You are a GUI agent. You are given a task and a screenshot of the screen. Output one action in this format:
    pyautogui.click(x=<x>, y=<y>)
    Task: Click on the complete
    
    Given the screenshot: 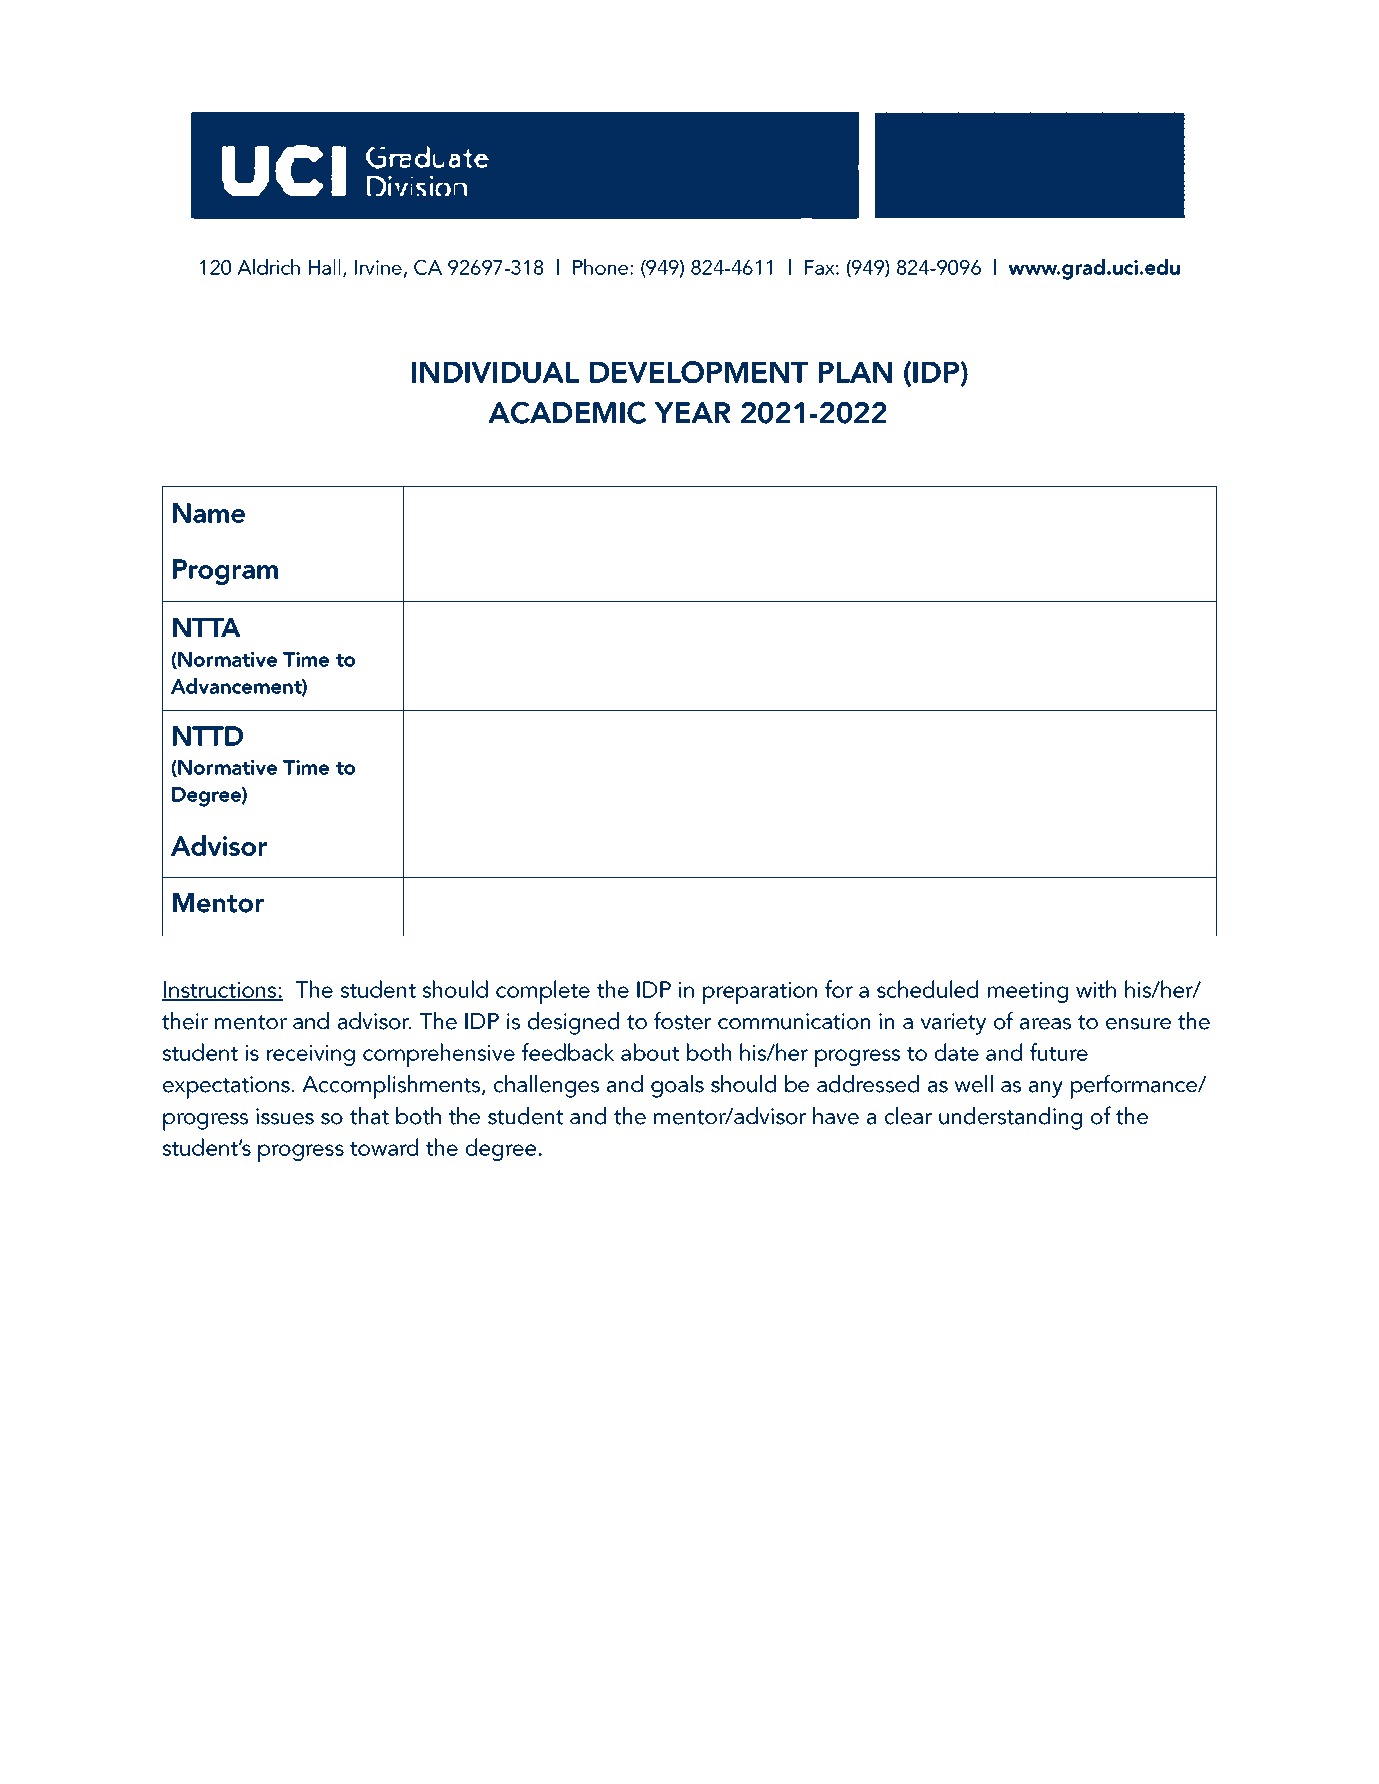 What is the action you would take?
    pyautogui.click(x=543, y=992)
